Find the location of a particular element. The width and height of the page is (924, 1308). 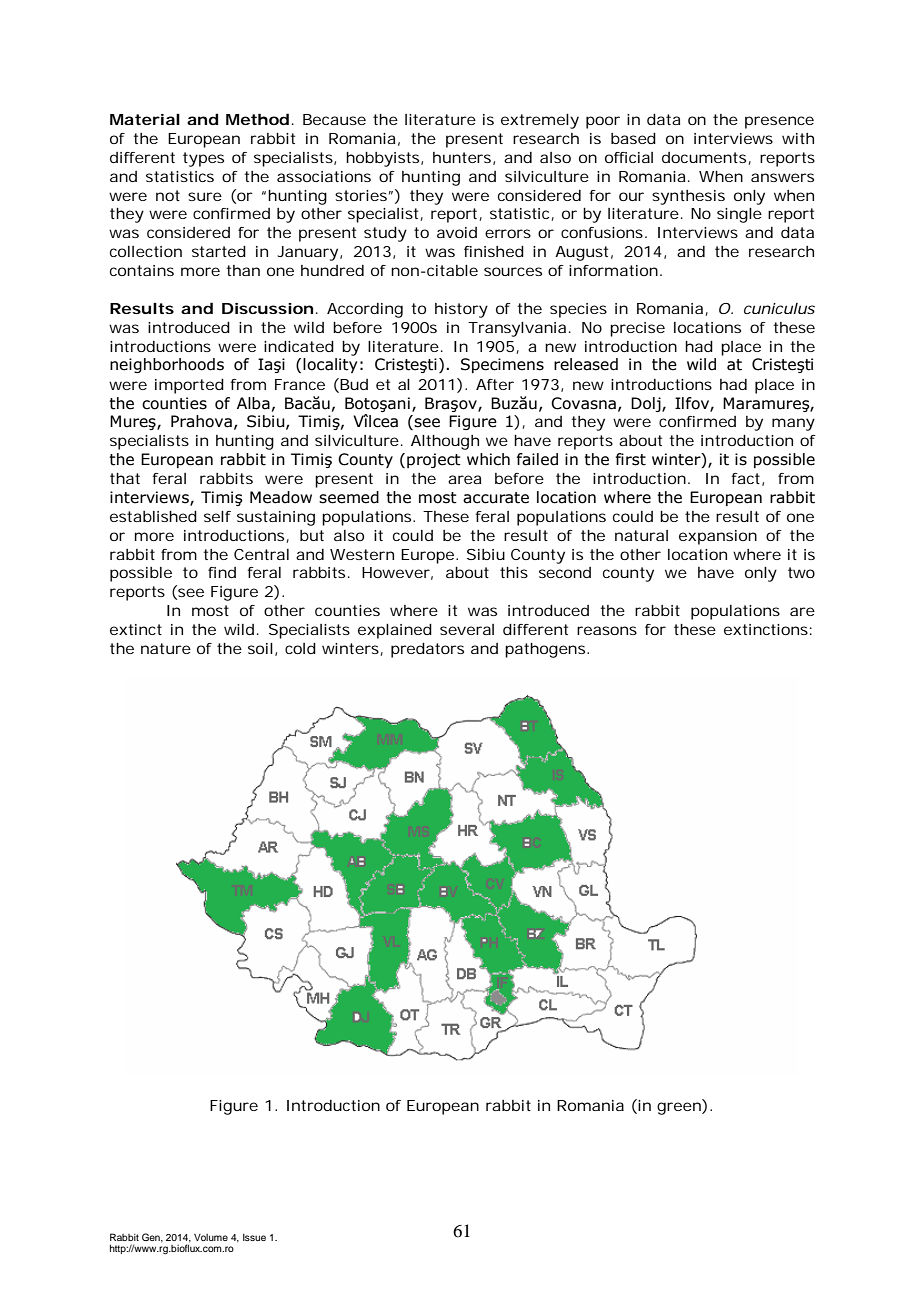

reasons is located at coordinates (607, 630).
